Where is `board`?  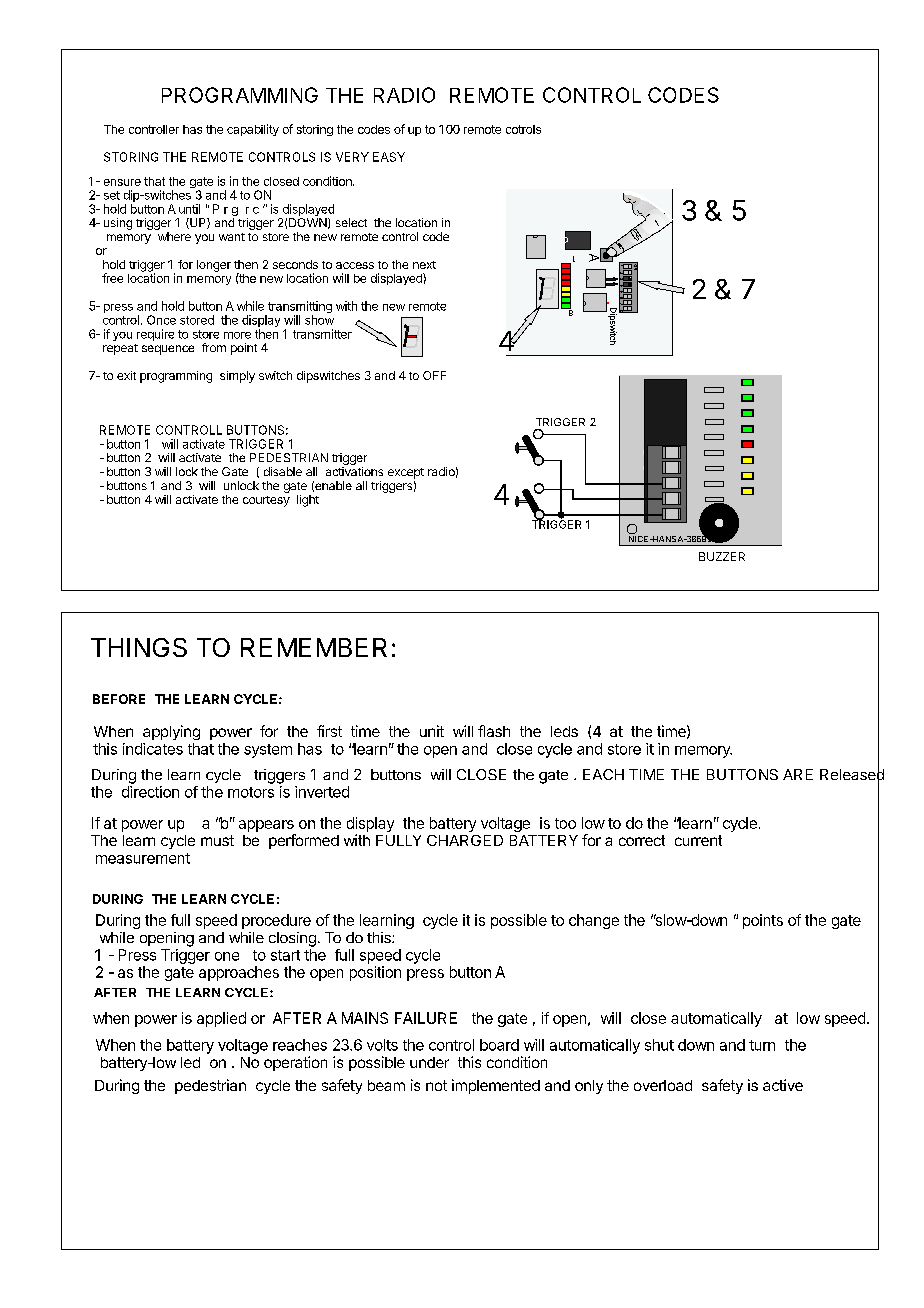 board is located at coordinates (499, 1045).
